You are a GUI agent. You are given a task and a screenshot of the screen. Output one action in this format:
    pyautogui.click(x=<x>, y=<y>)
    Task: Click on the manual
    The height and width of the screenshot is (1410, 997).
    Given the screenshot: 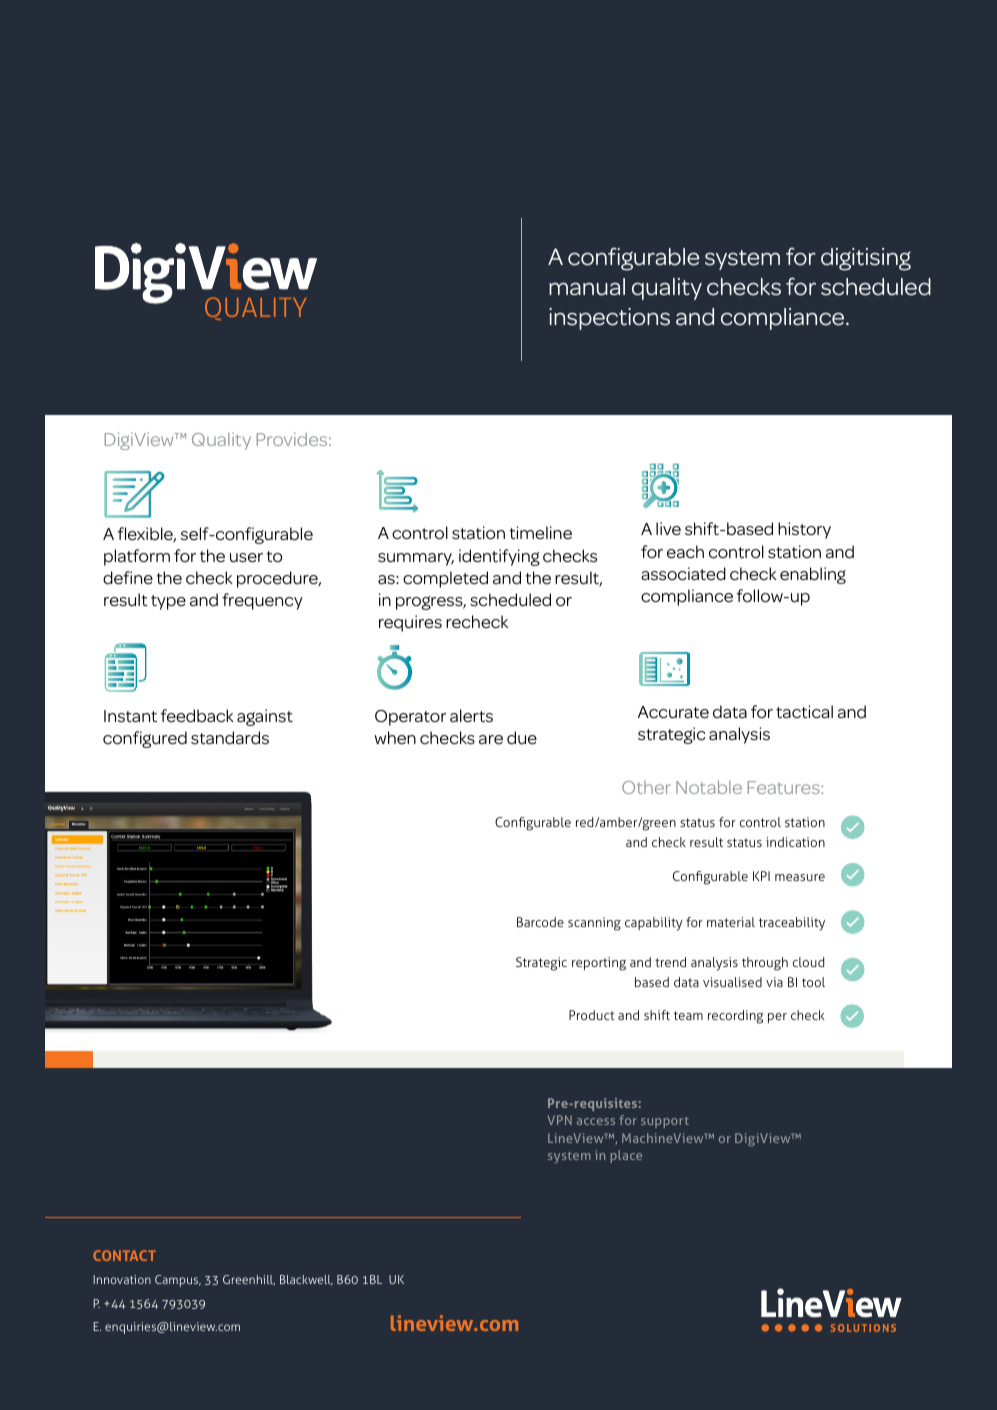 What is the action you would take?
    pyautogui.click(x=587, y=287)
